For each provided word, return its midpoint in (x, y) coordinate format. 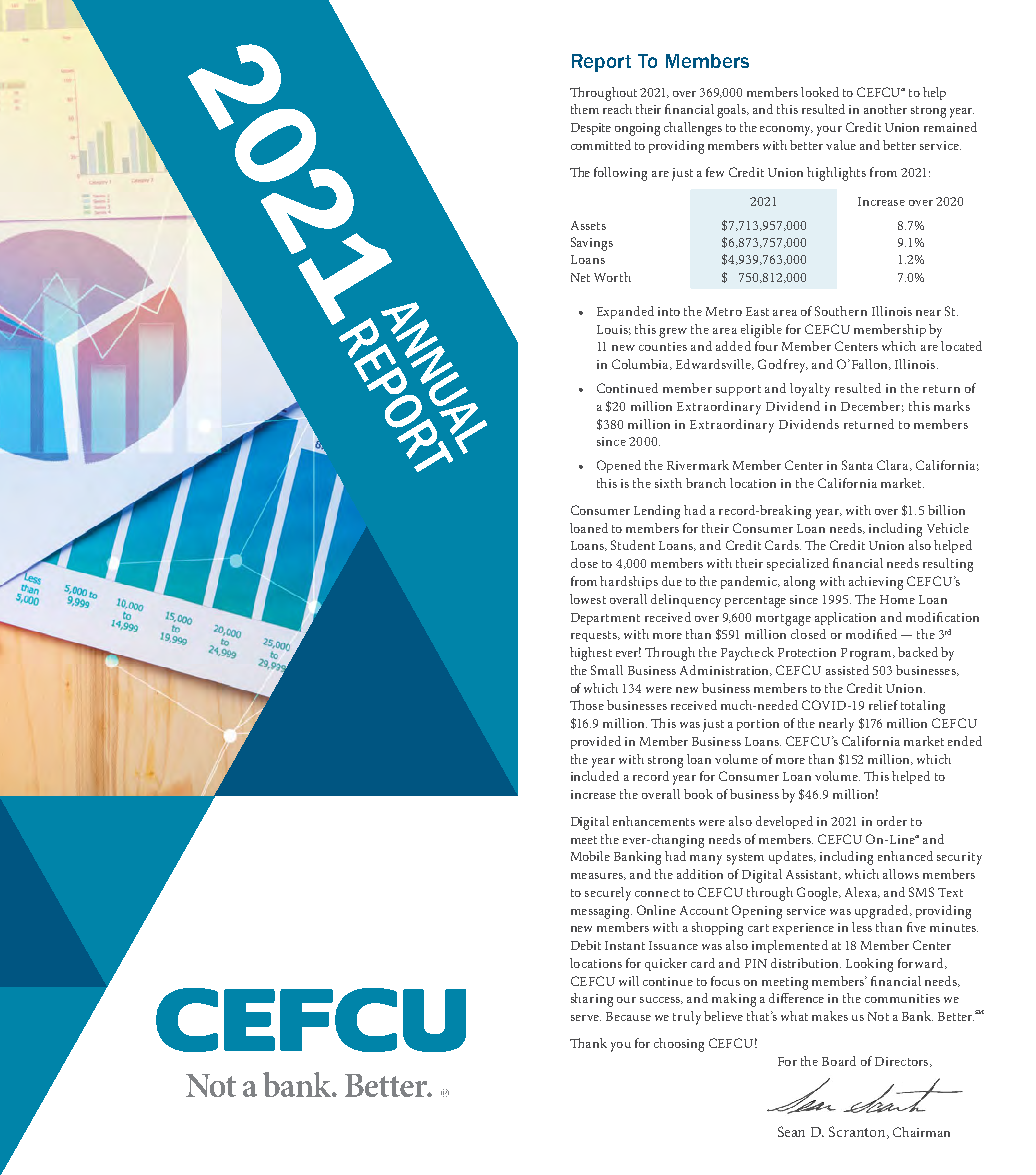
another (885, 109)
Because (628, 1016)
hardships (629, 582)
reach (617, 109)
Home (897, 599)
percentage (755, 602)
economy (786, 131)
